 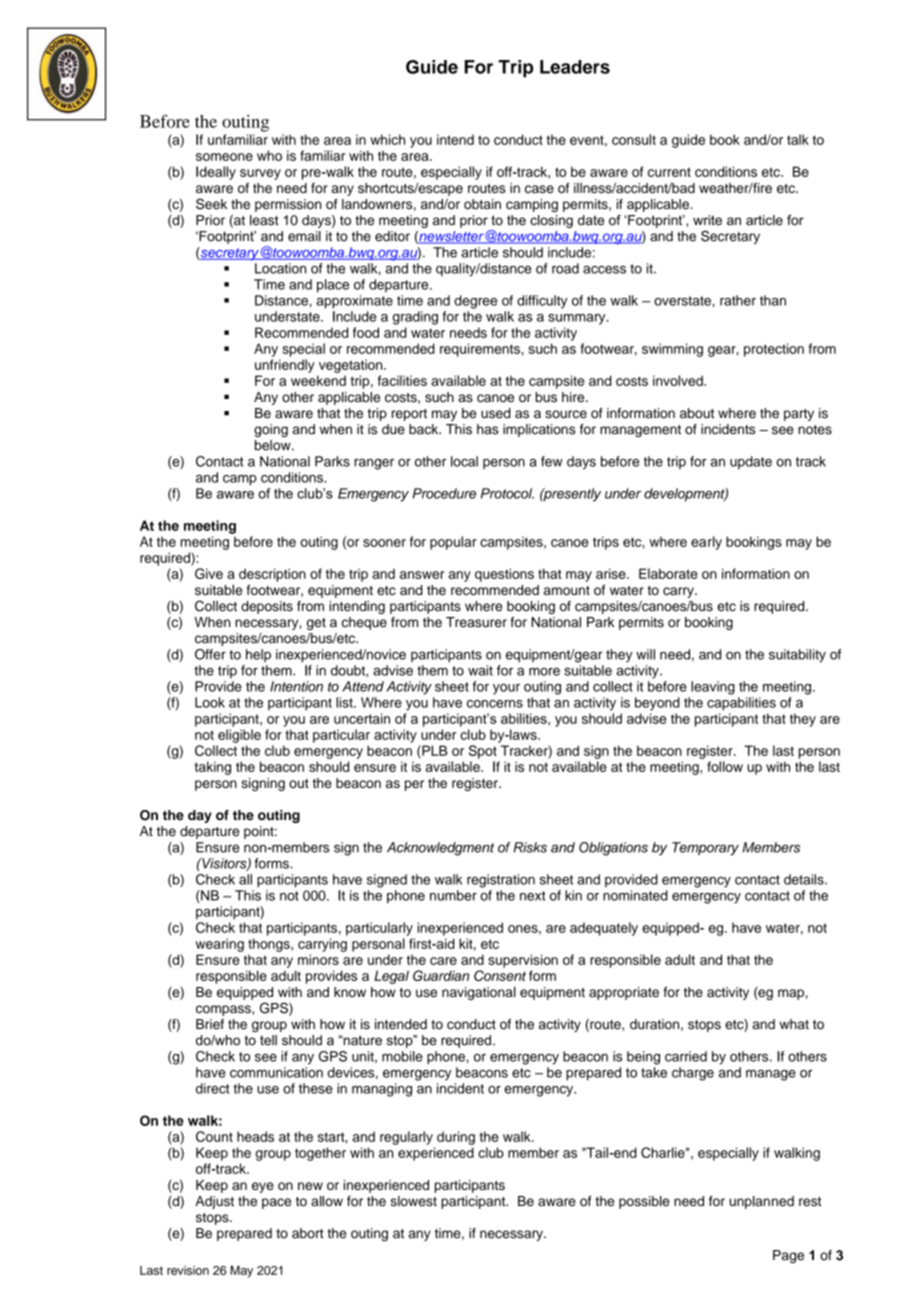 What do you see at coordinates (220, 945) in the page?
I see `wearing` at bounding box center [220, 945].
